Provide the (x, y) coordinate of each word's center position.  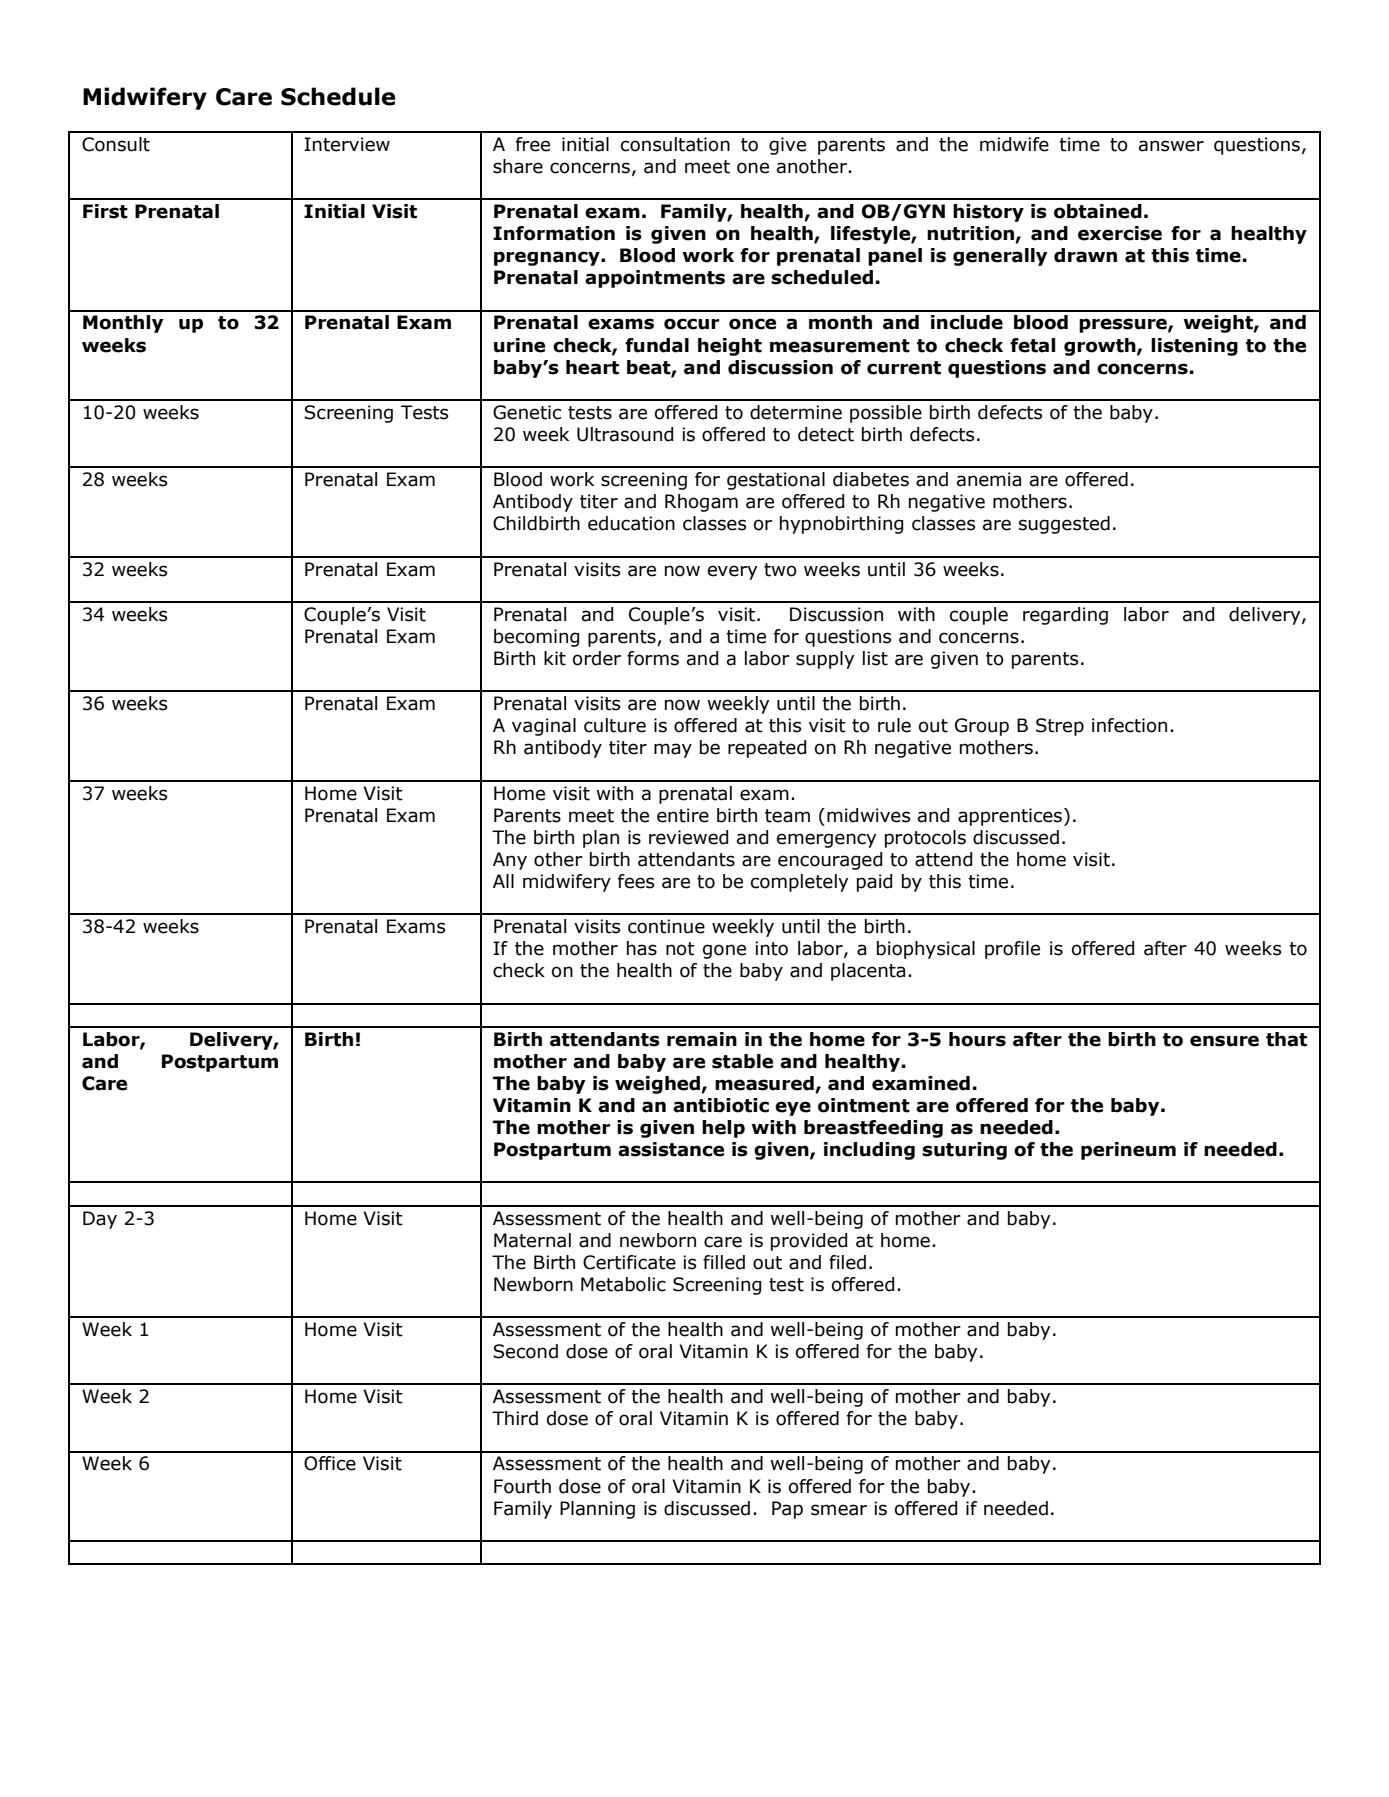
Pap (787, 1510)
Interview (347, 144)
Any (510, 861)
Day (100, 1220)
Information (554, 233)
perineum (1128, 1151)
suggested (1064, 525)
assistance (671, 1149)
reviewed (688, 837)
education (631, 523)
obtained (1098, 211)
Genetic (527, 412)
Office (330, 1463)
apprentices (1011, 817)
